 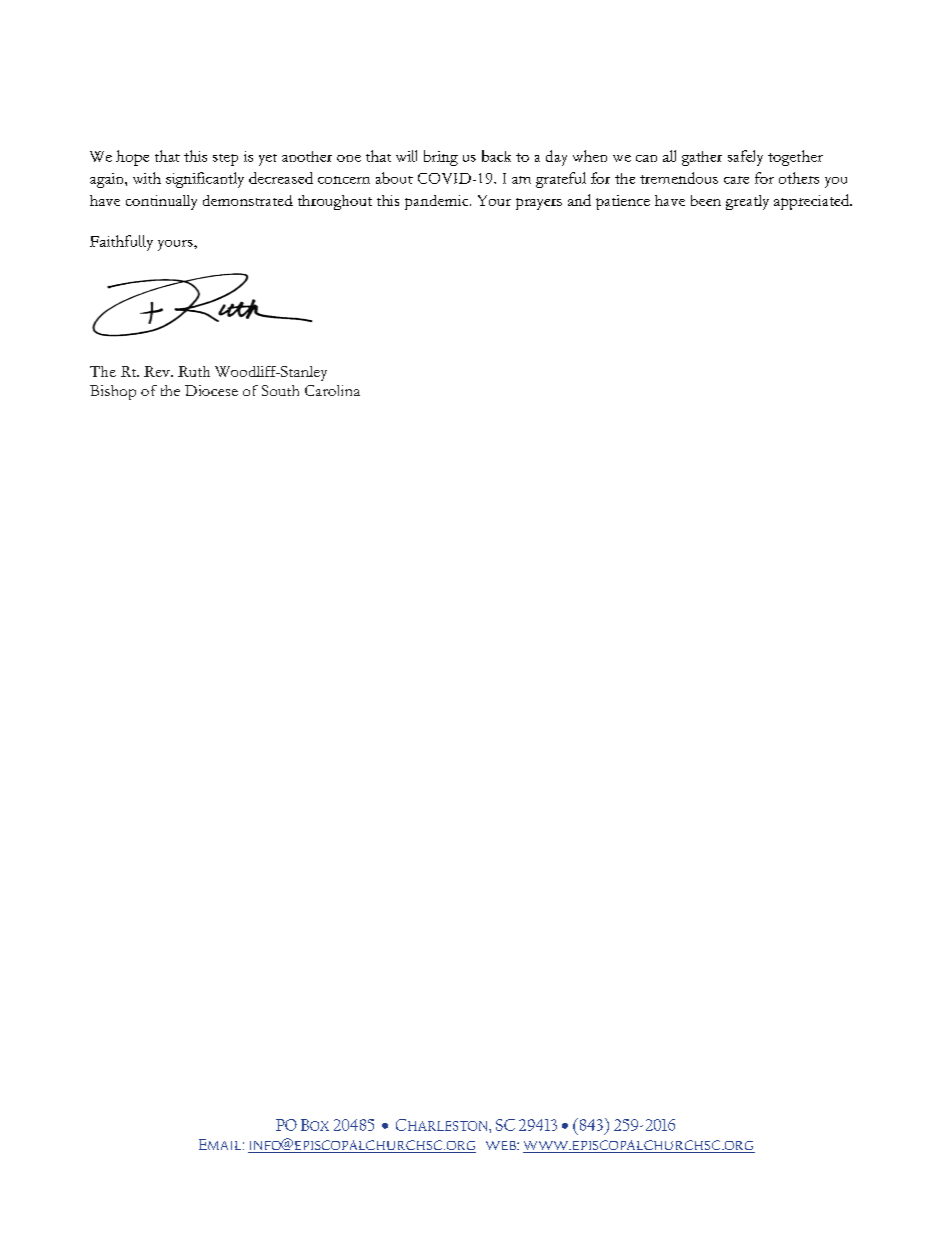 What do you see at coordinates (502, 1145) in the screenshot?
I see `WEB` at bounding box center [502, 1145].
